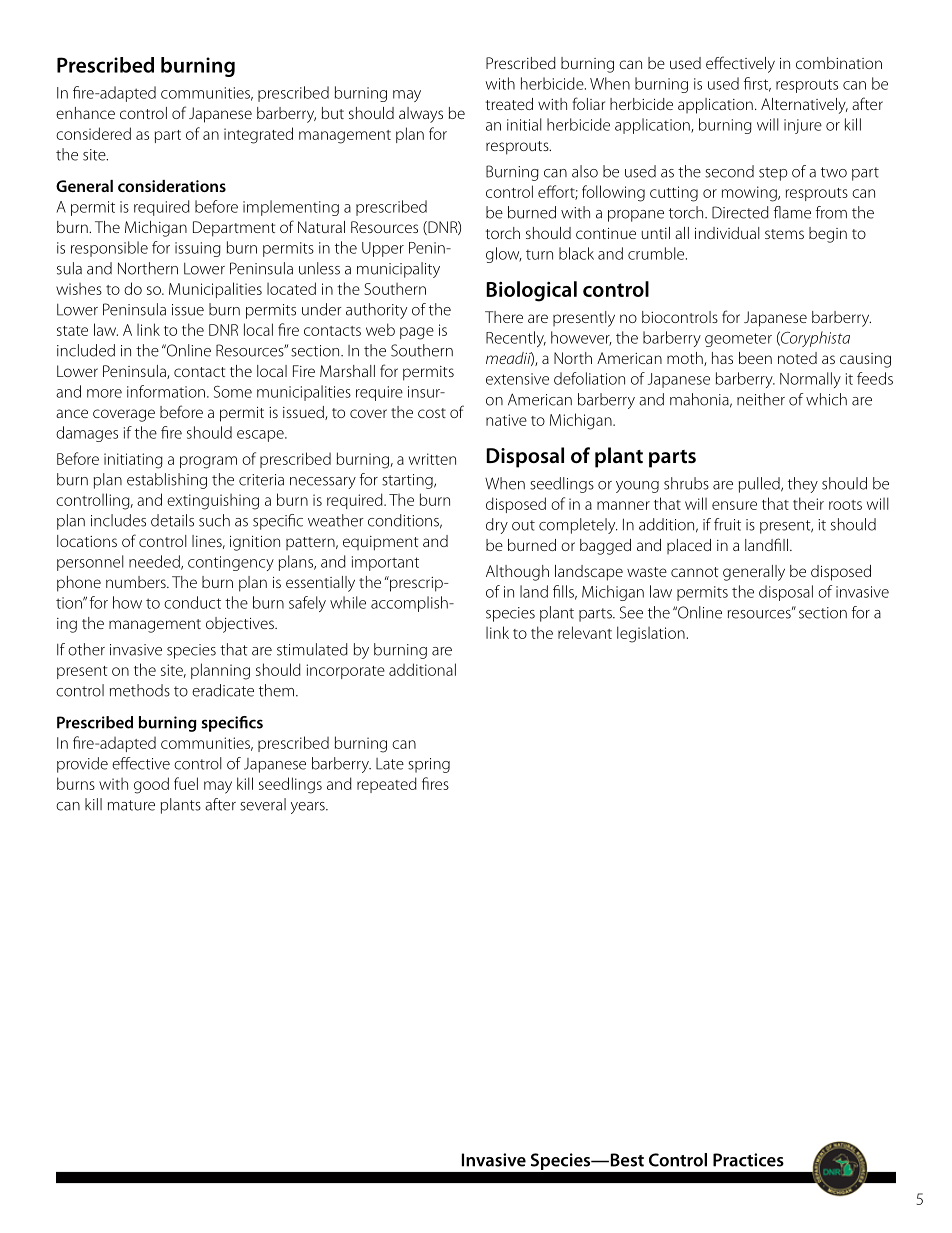 This screenshot has width=952, height=1233. Describe the element at coordinates (803, 126) in the screenshot. I see `injure` at that location.
